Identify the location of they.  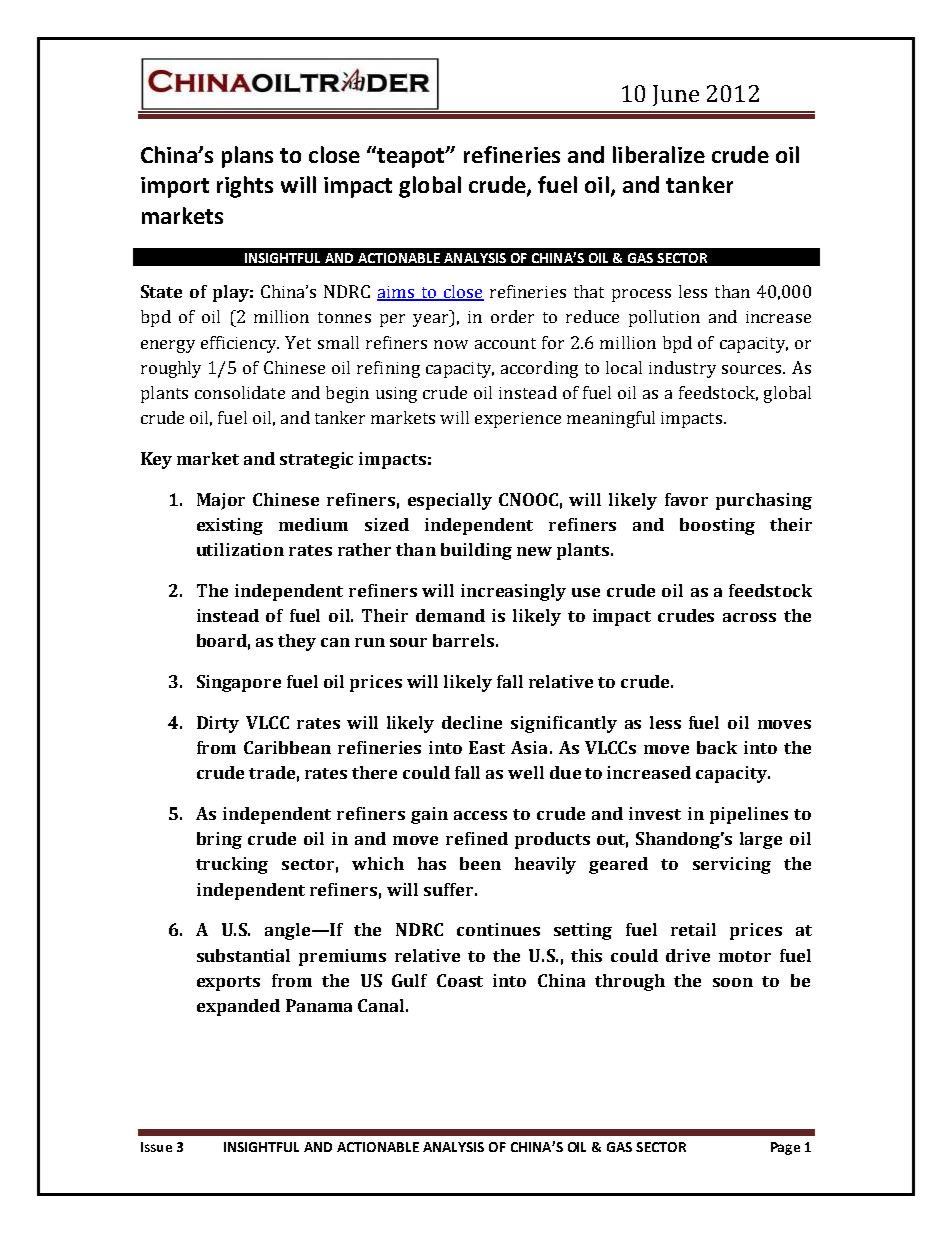
(297, 642).
